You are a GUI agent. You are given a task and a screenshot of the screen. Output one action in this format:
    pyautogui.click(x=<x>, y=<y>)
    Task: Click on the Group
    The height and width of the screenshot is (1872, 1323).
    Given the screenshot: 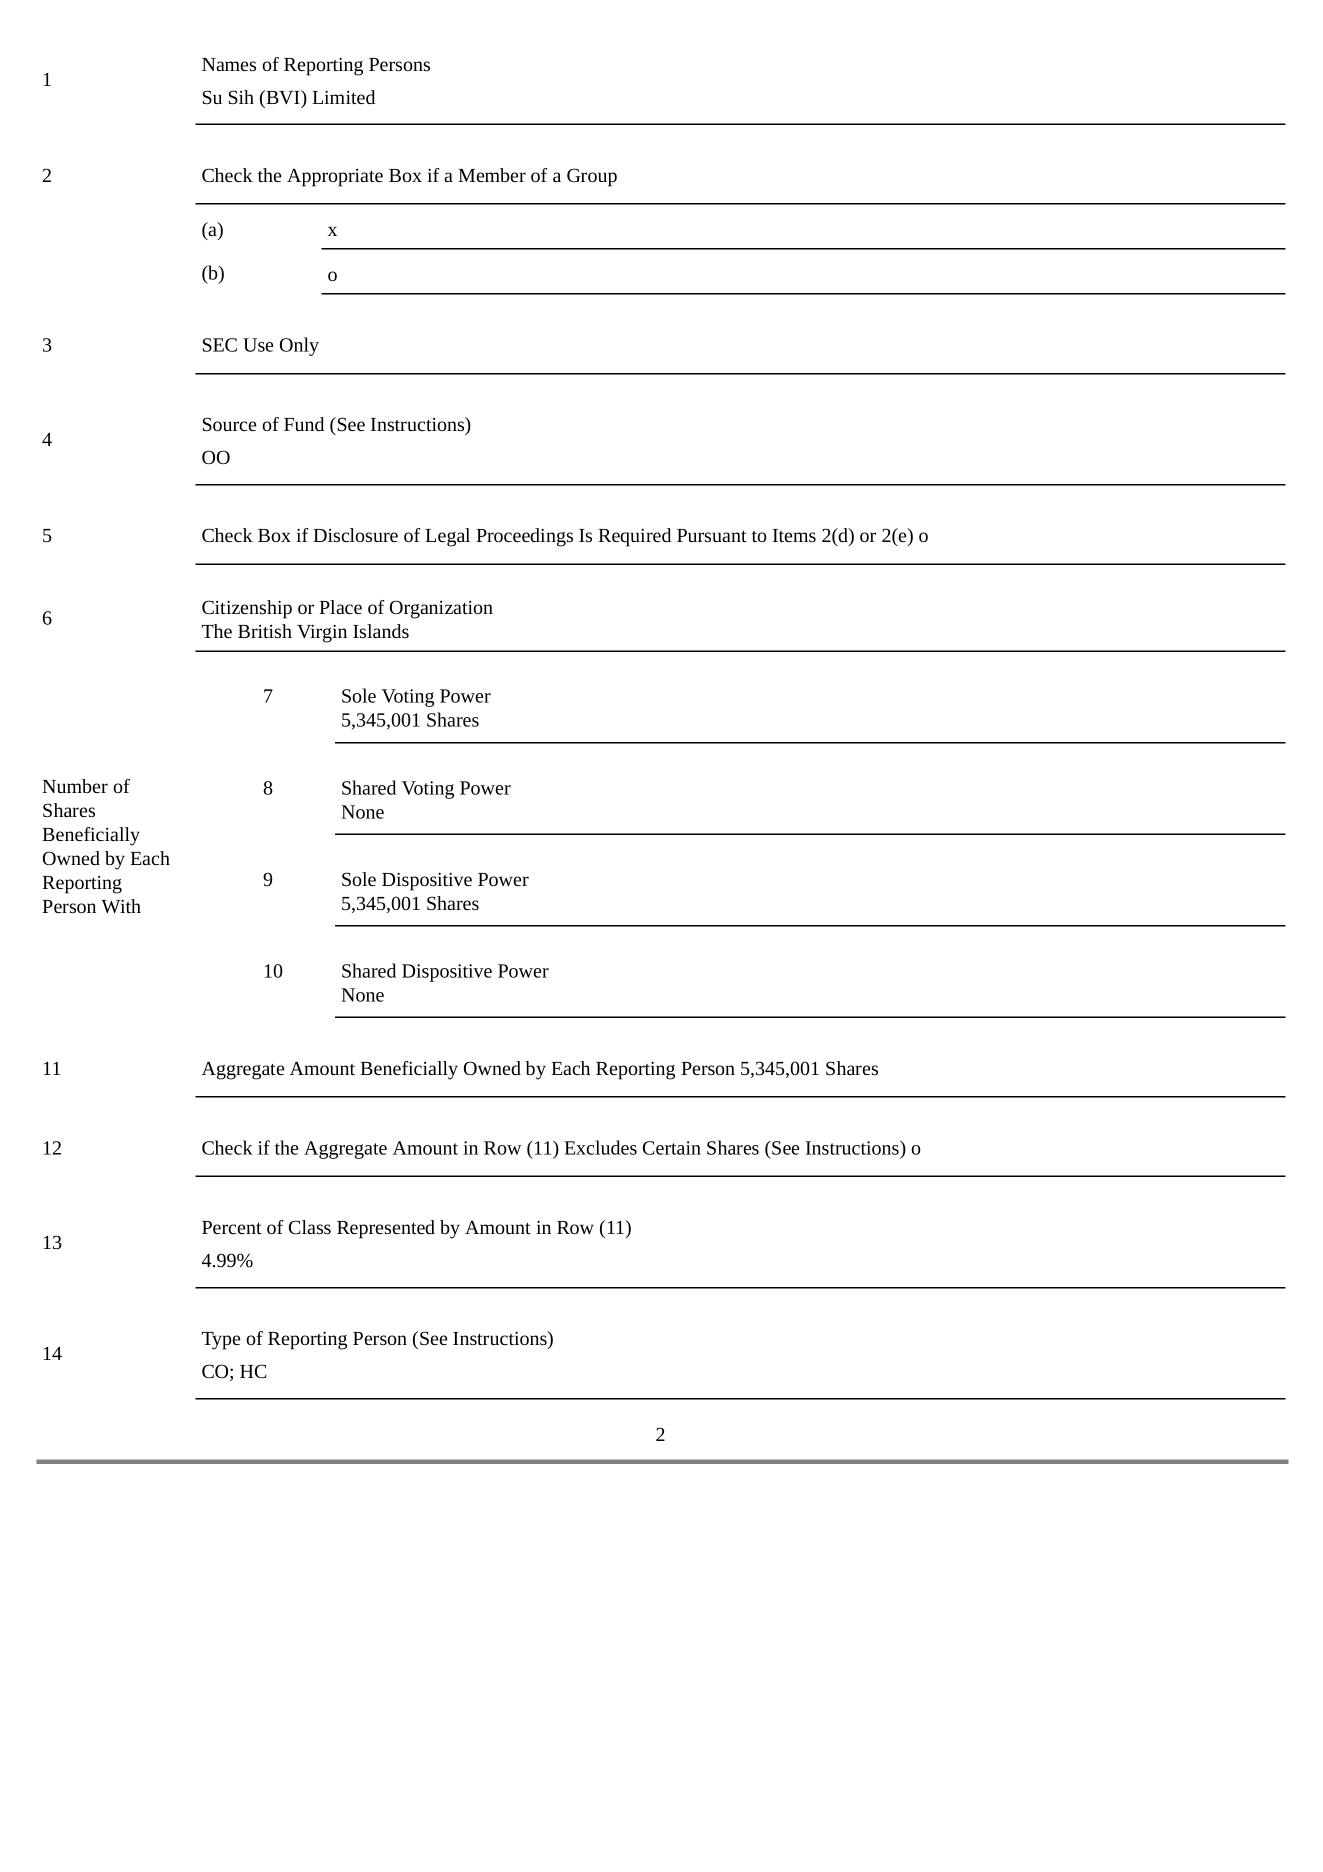 What is the action you would take?
    pyautogui.click(x=592, y=177)
